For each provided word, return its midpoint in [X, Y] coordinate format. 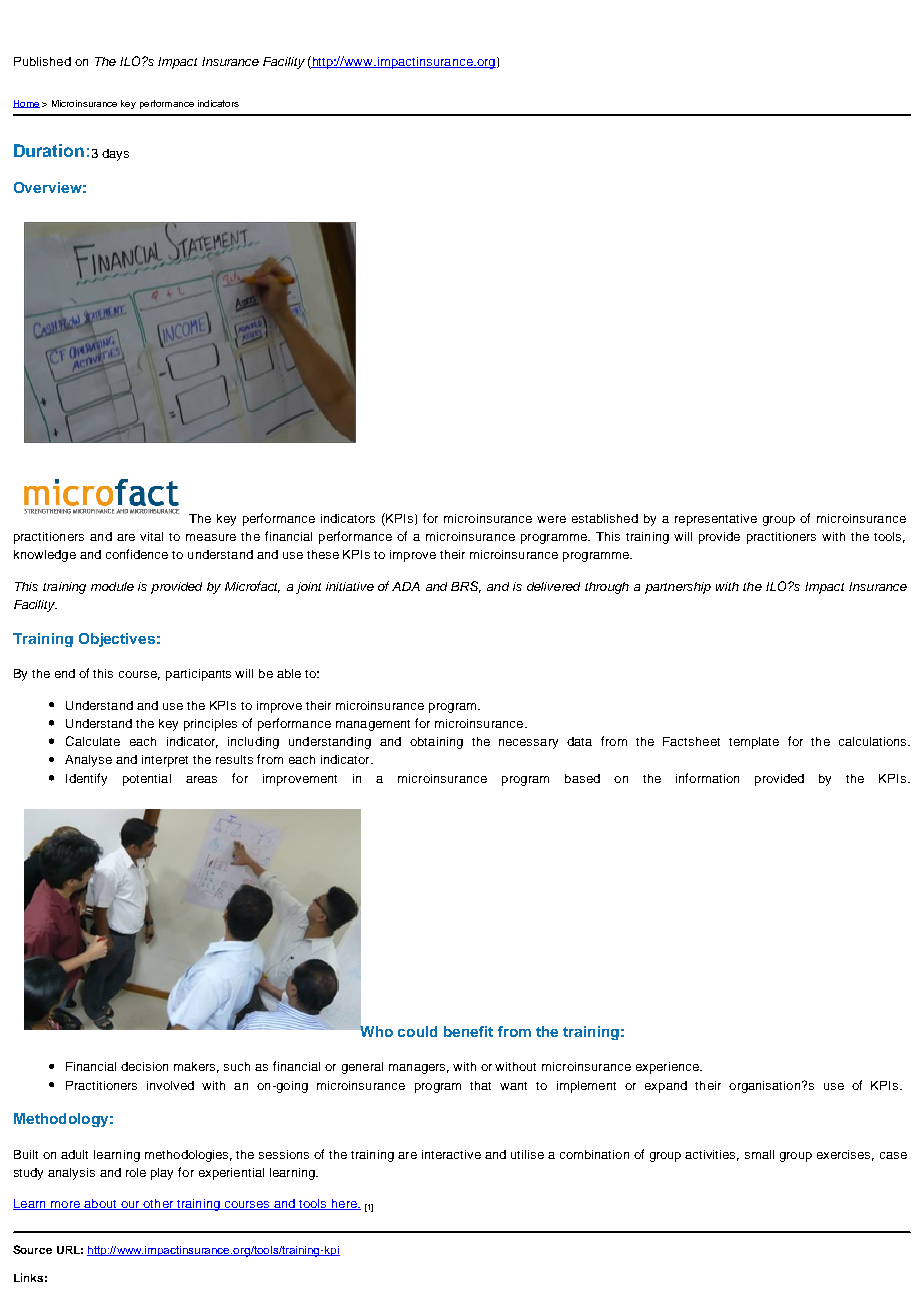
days [115, 155]
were [551, 519]
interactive [451, 1154]
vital [151, 536]
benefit [468, 1031]
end [65, 673]
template [754, 743]
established [605, 518]
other [158, 1204]
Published [42, 61]
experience [668, 1068]
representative [716, 520]
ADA [406, 586]
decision [144, 1066]
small [759, 1154]
